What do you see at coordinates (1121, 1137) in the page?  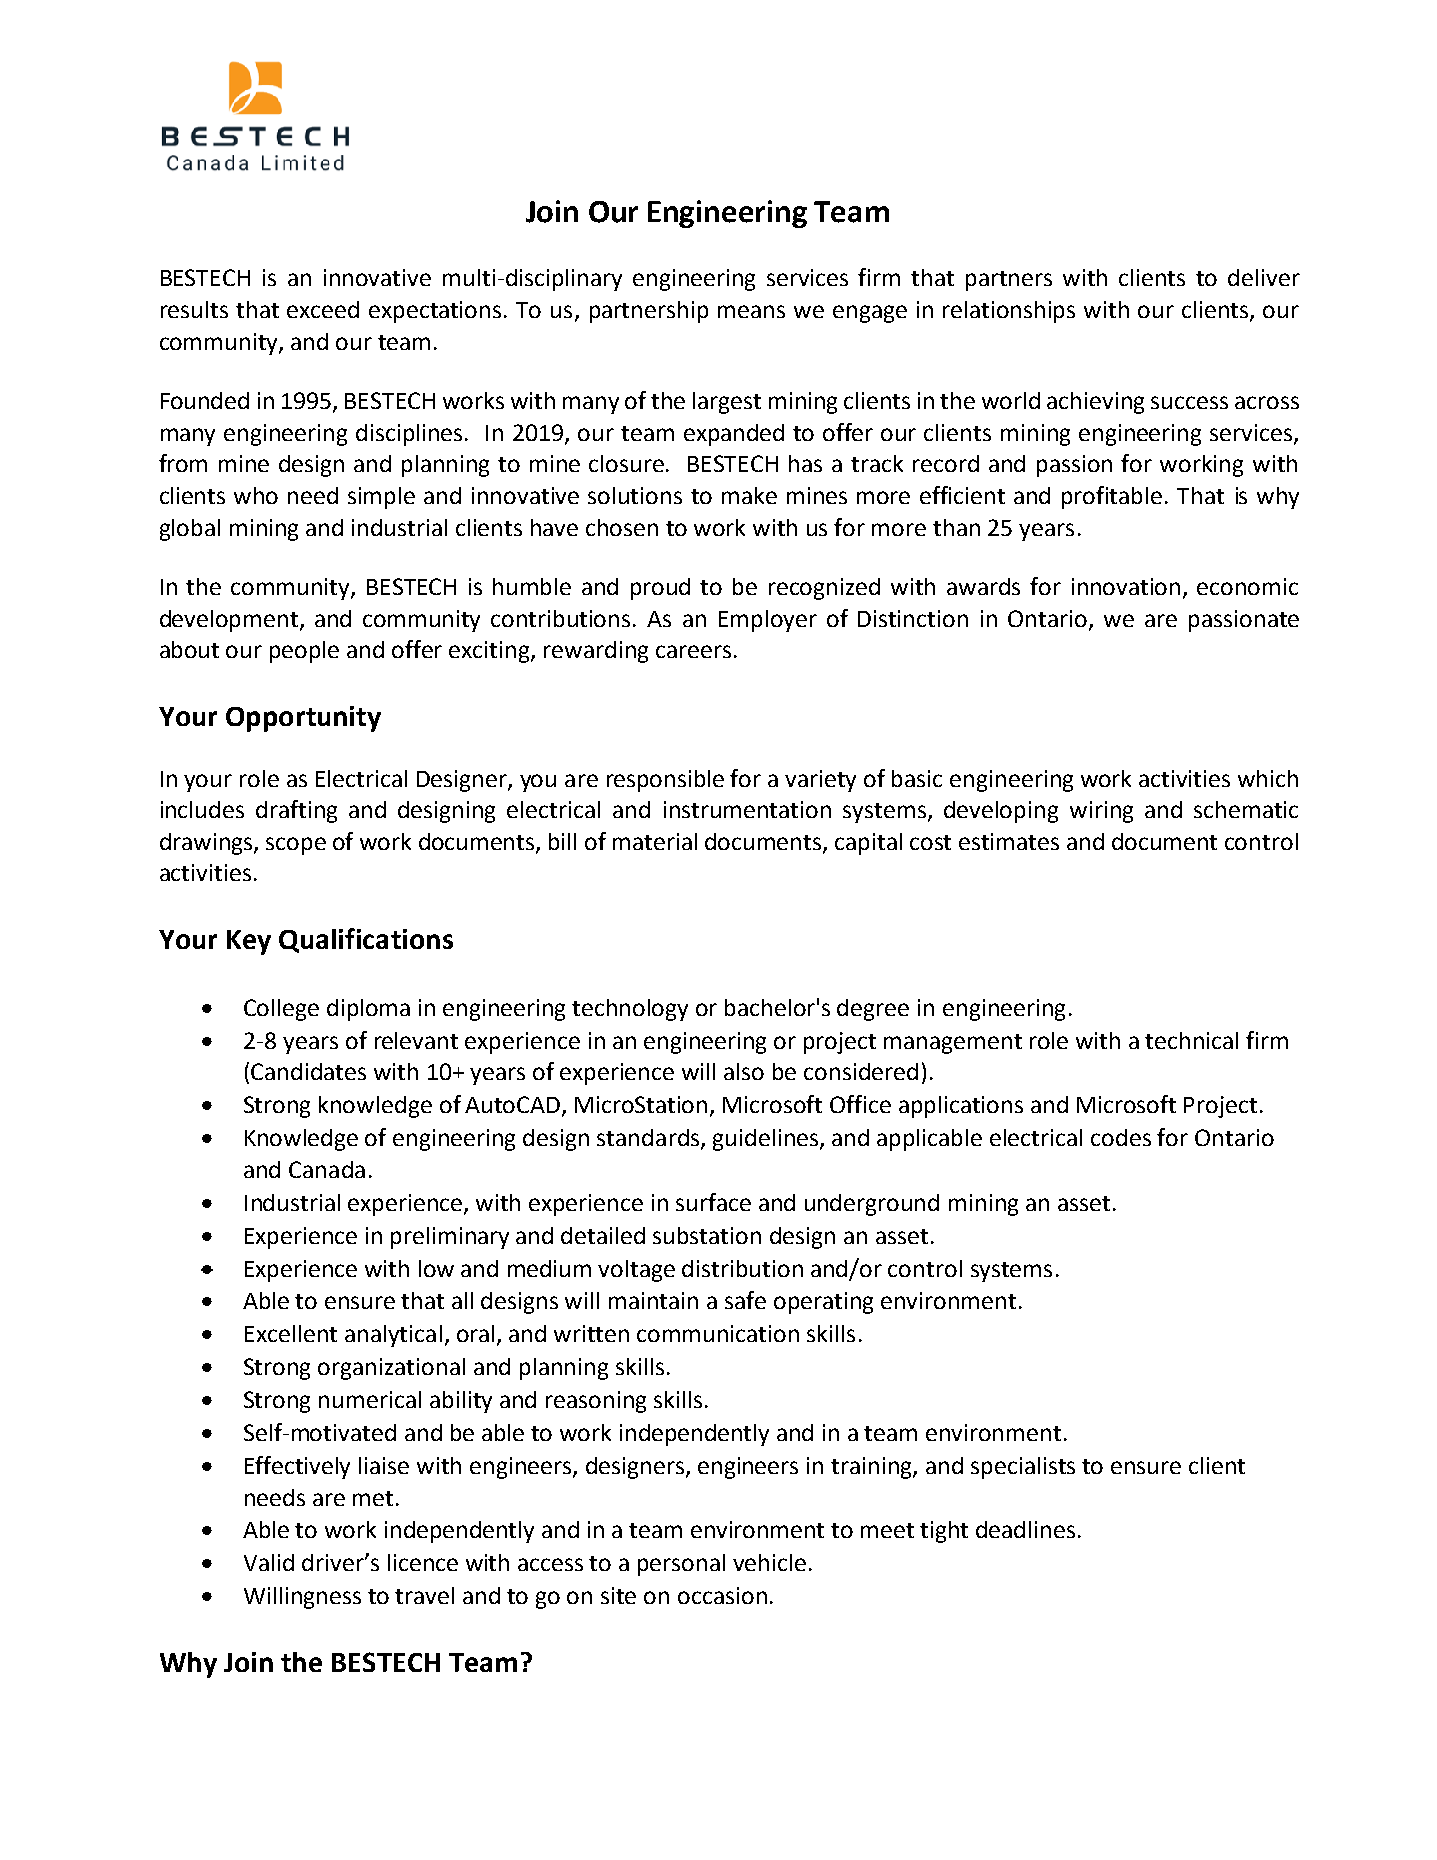 I see `codes` at bounding box center [1121, 1137].
